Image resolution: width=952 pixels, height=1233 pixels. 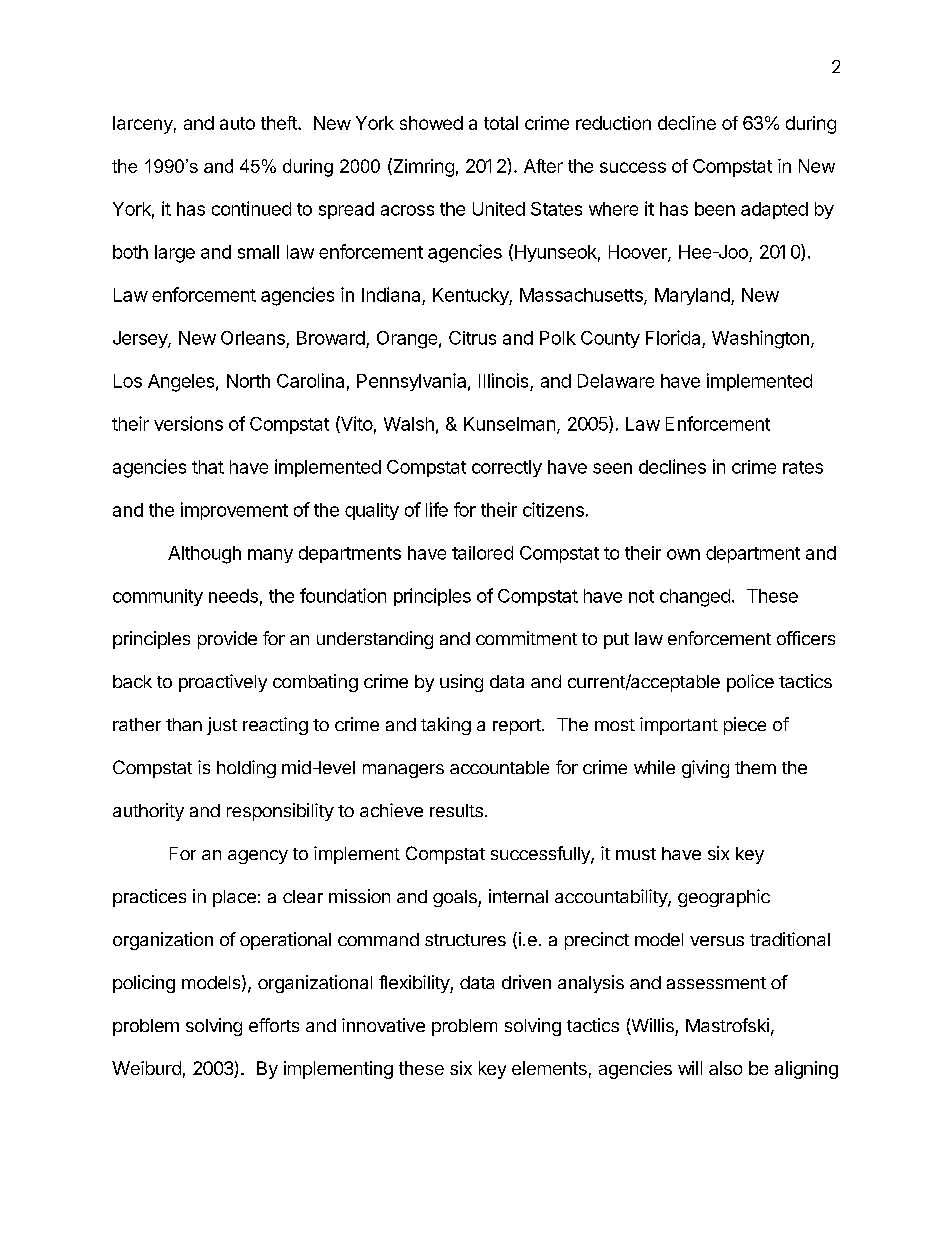 I want to click on taking, so click(x=446, y=726).
